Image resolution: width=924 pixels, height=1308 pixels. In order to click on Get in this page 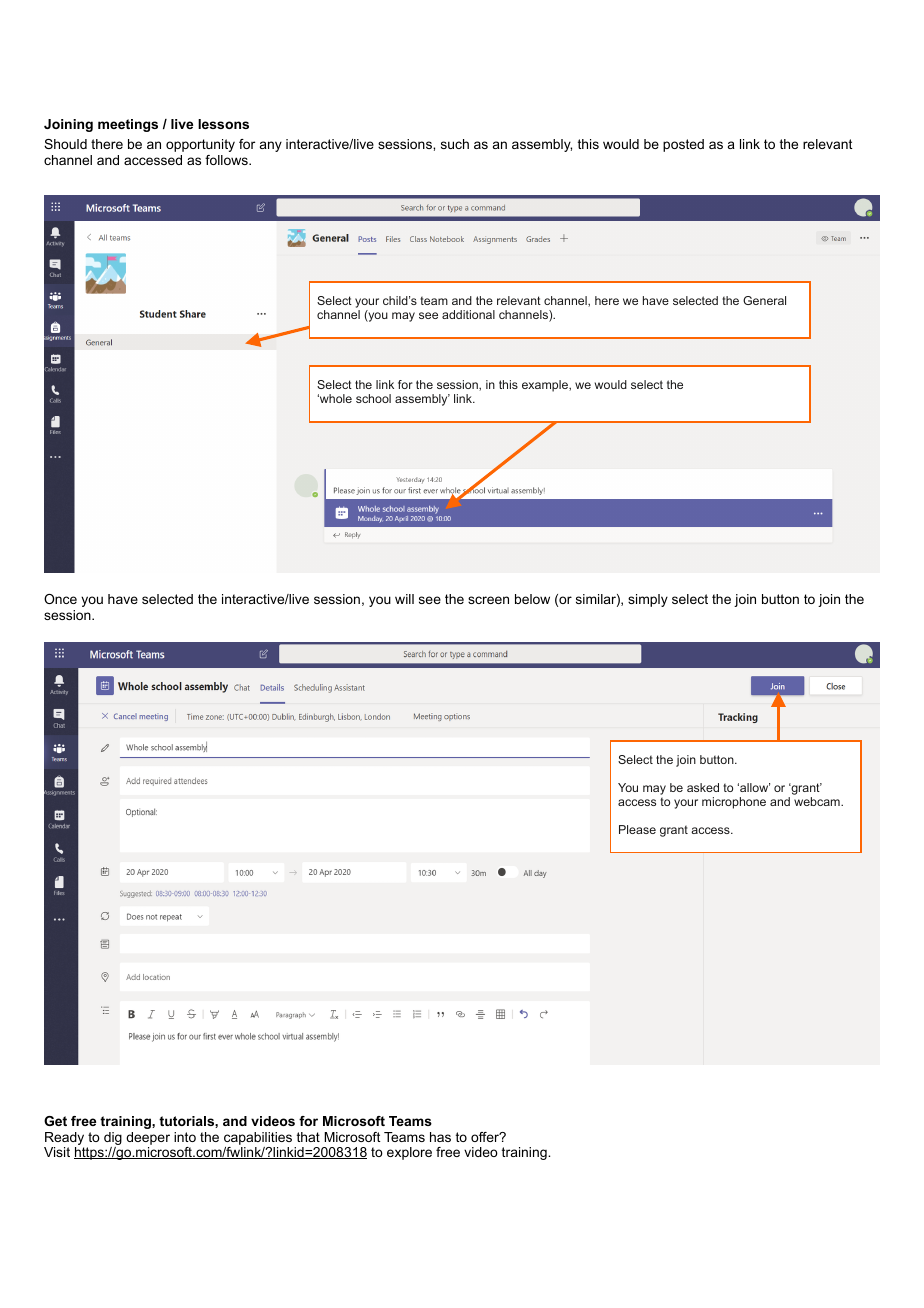, I will do `click(55, 1121)`.
